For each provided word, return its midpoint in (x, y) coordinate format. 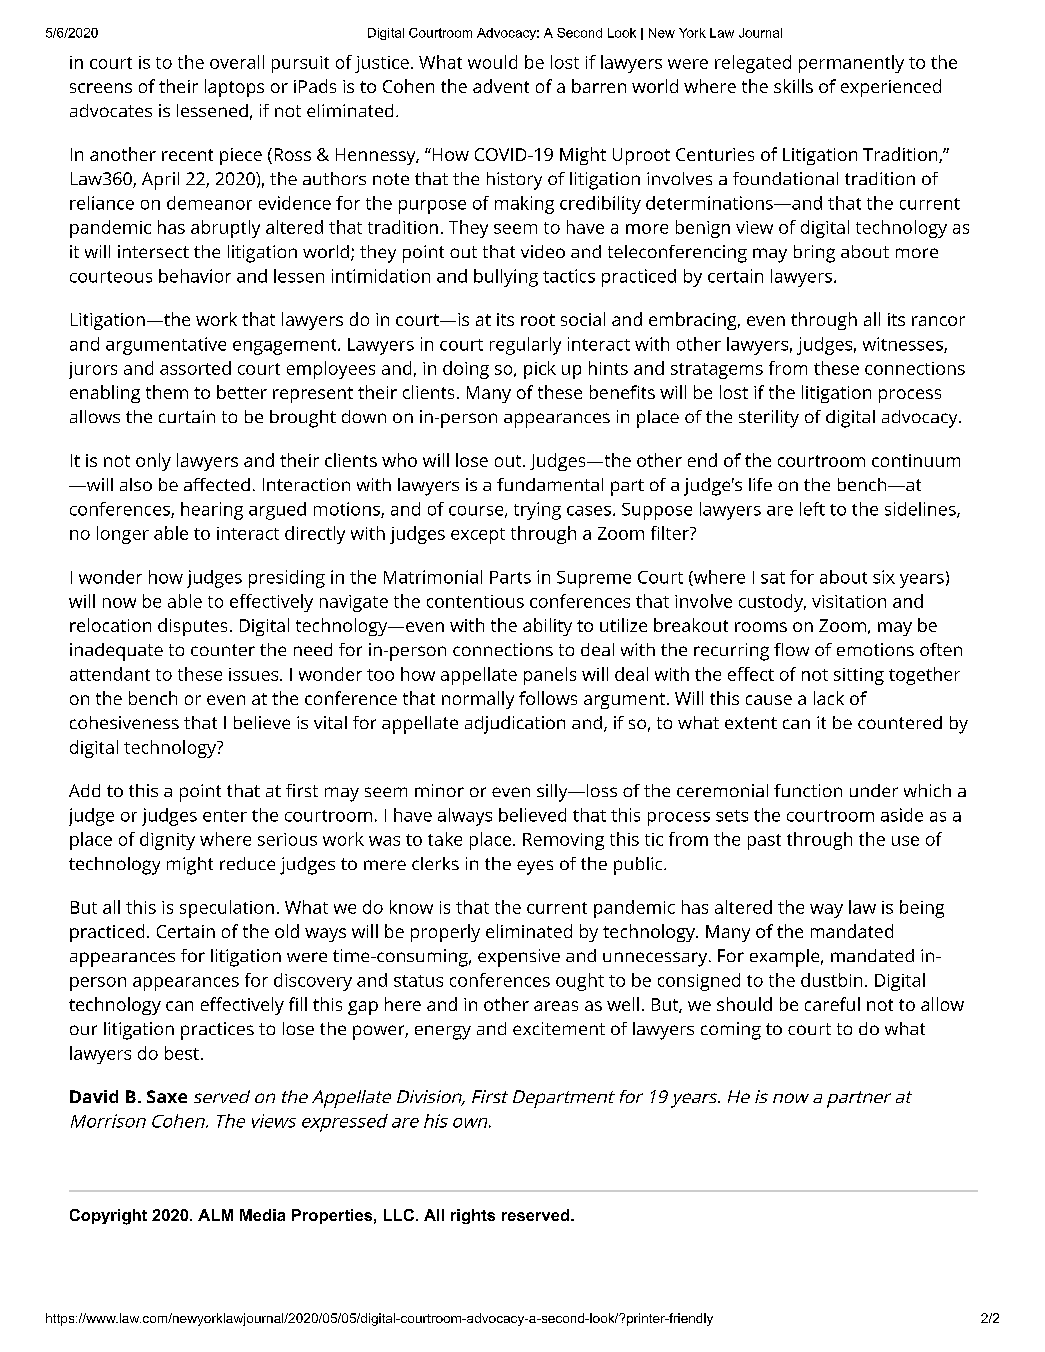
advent (501, 86)
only (153, 462)
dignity (167, 841)
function (808, 790)
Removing (563, 841)
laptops (234, 88)
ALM (215, 1215)
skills (793, 86)
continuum (916, 460)
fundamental (550, 484)
